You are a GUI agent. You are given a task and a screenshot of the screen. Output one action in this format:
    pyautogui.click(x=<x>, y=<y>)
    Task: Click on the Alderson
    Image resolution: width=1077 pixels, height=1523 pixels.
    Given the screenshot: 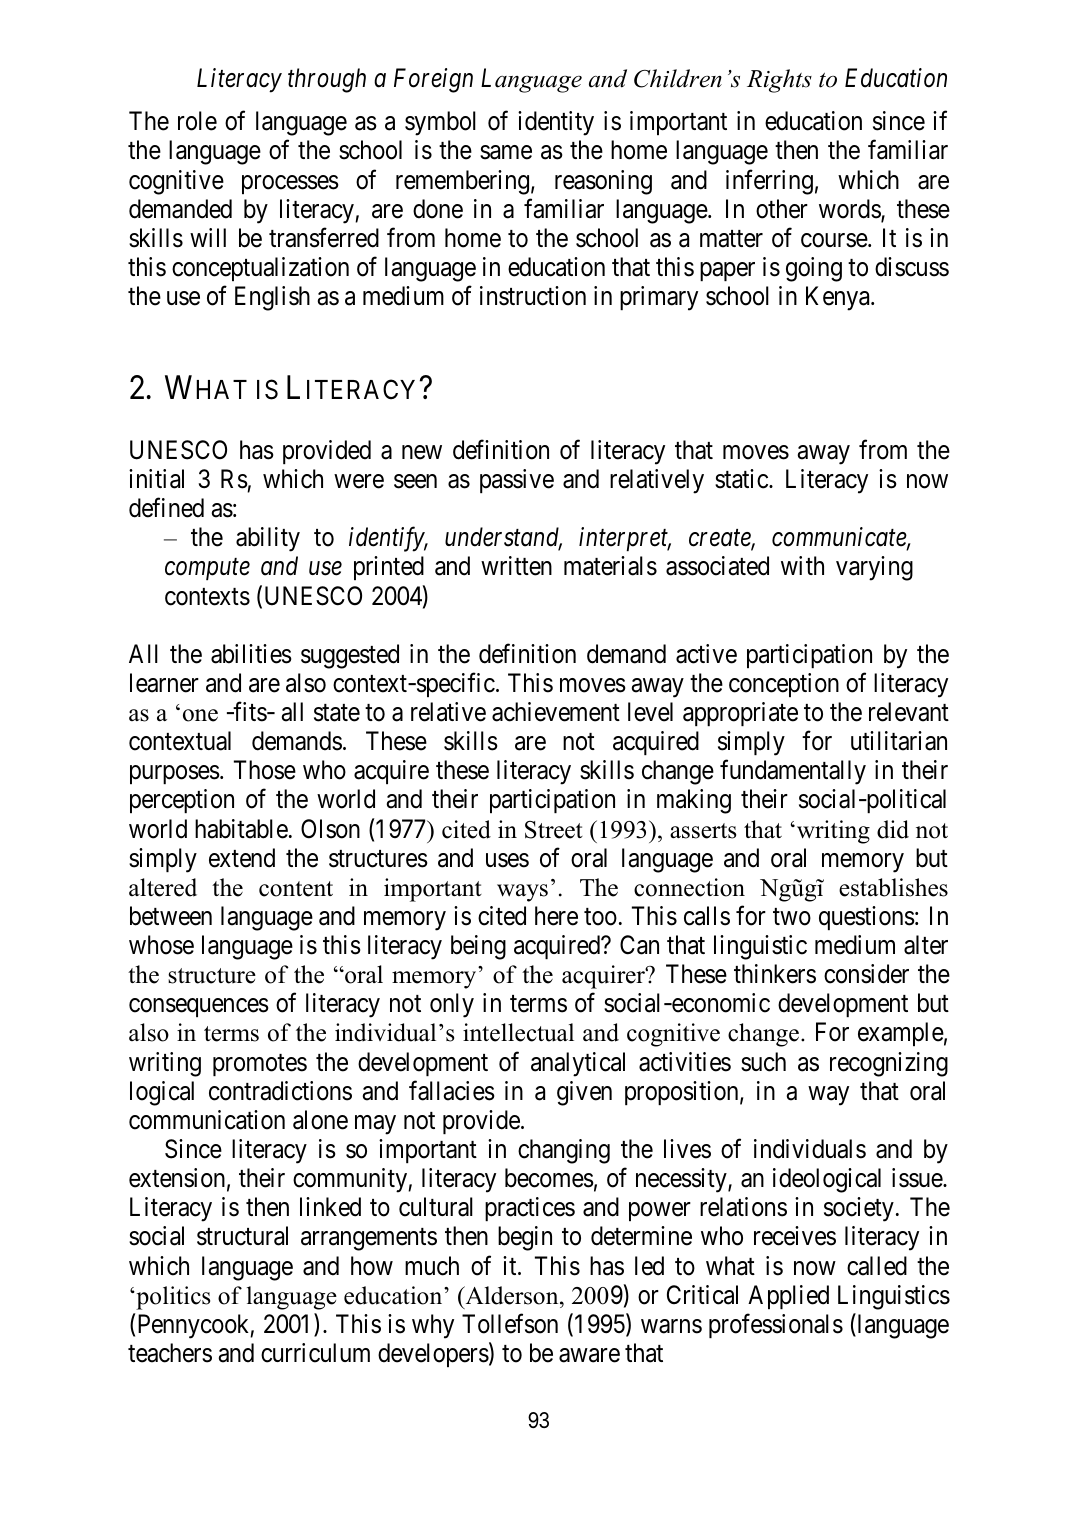 What is the action you would take?
    pyautogui.click(x=512, y=1295)
